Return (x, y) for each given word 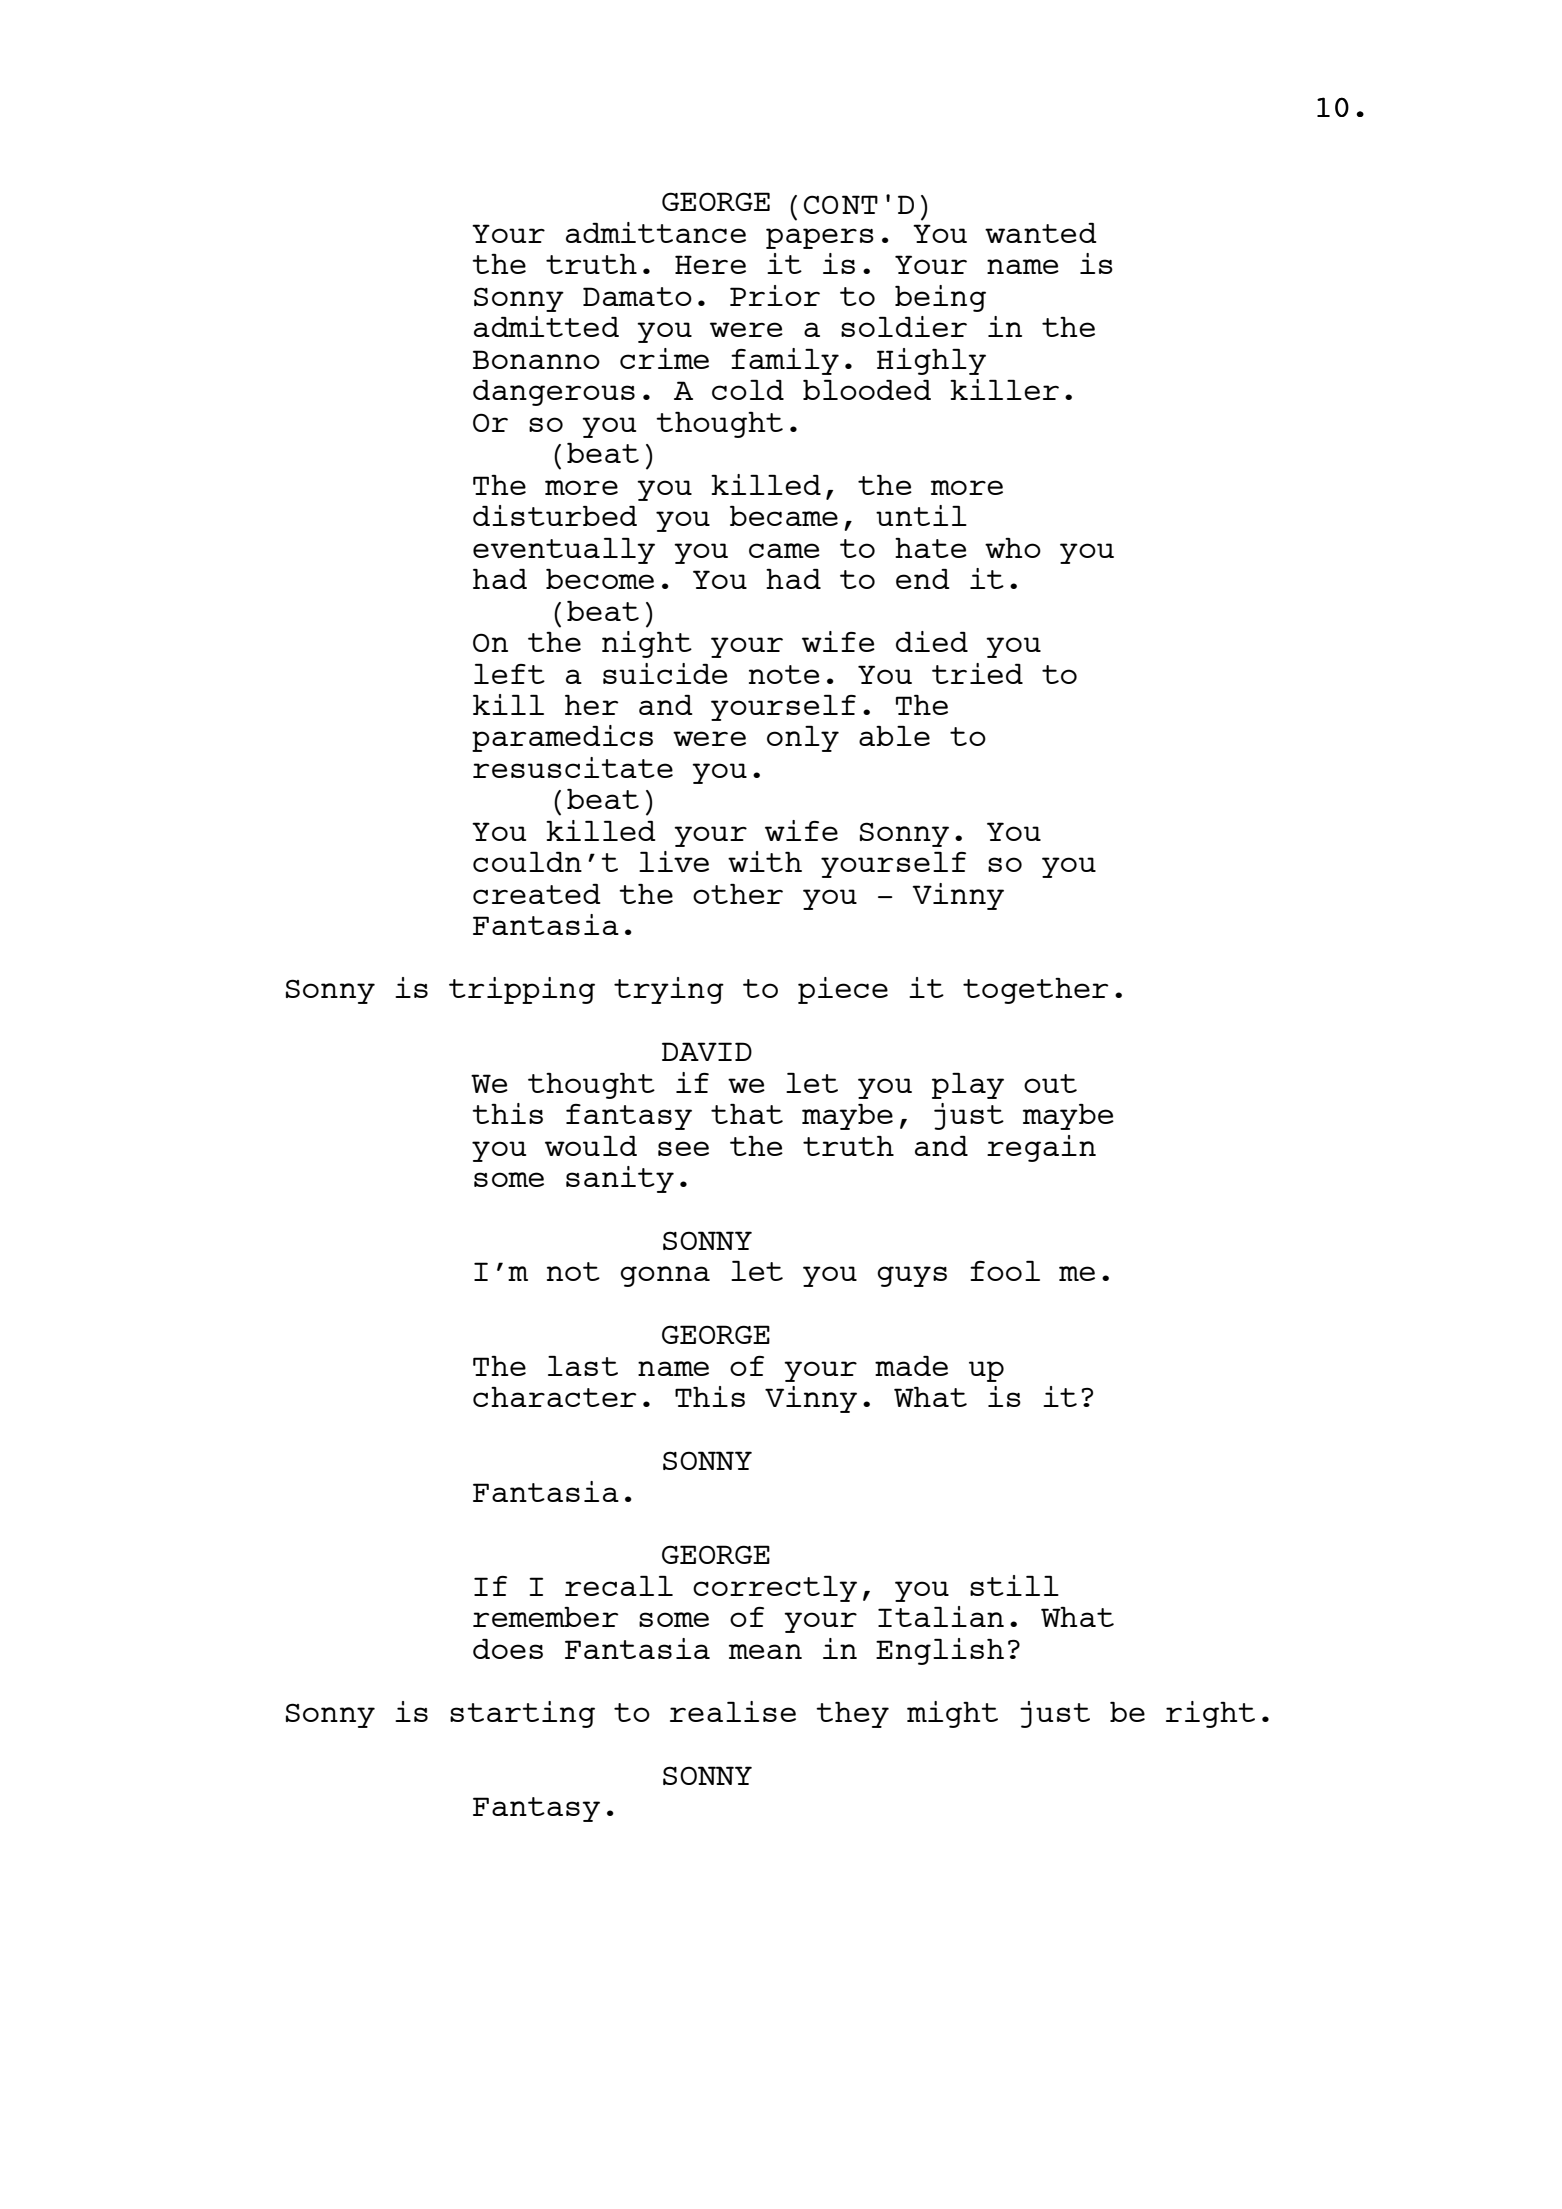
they (852, 1715)
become (600, 579)
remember (546, 1617)
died (932, 641)
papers (820, 238)
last (583, 1366)
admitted (546, 326)
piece (843, 990)
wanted (1041, 233)
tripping (522, 990)
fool (1005, 1271)
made (911, 1366)
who (1013, 548)
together (1036, 991)
